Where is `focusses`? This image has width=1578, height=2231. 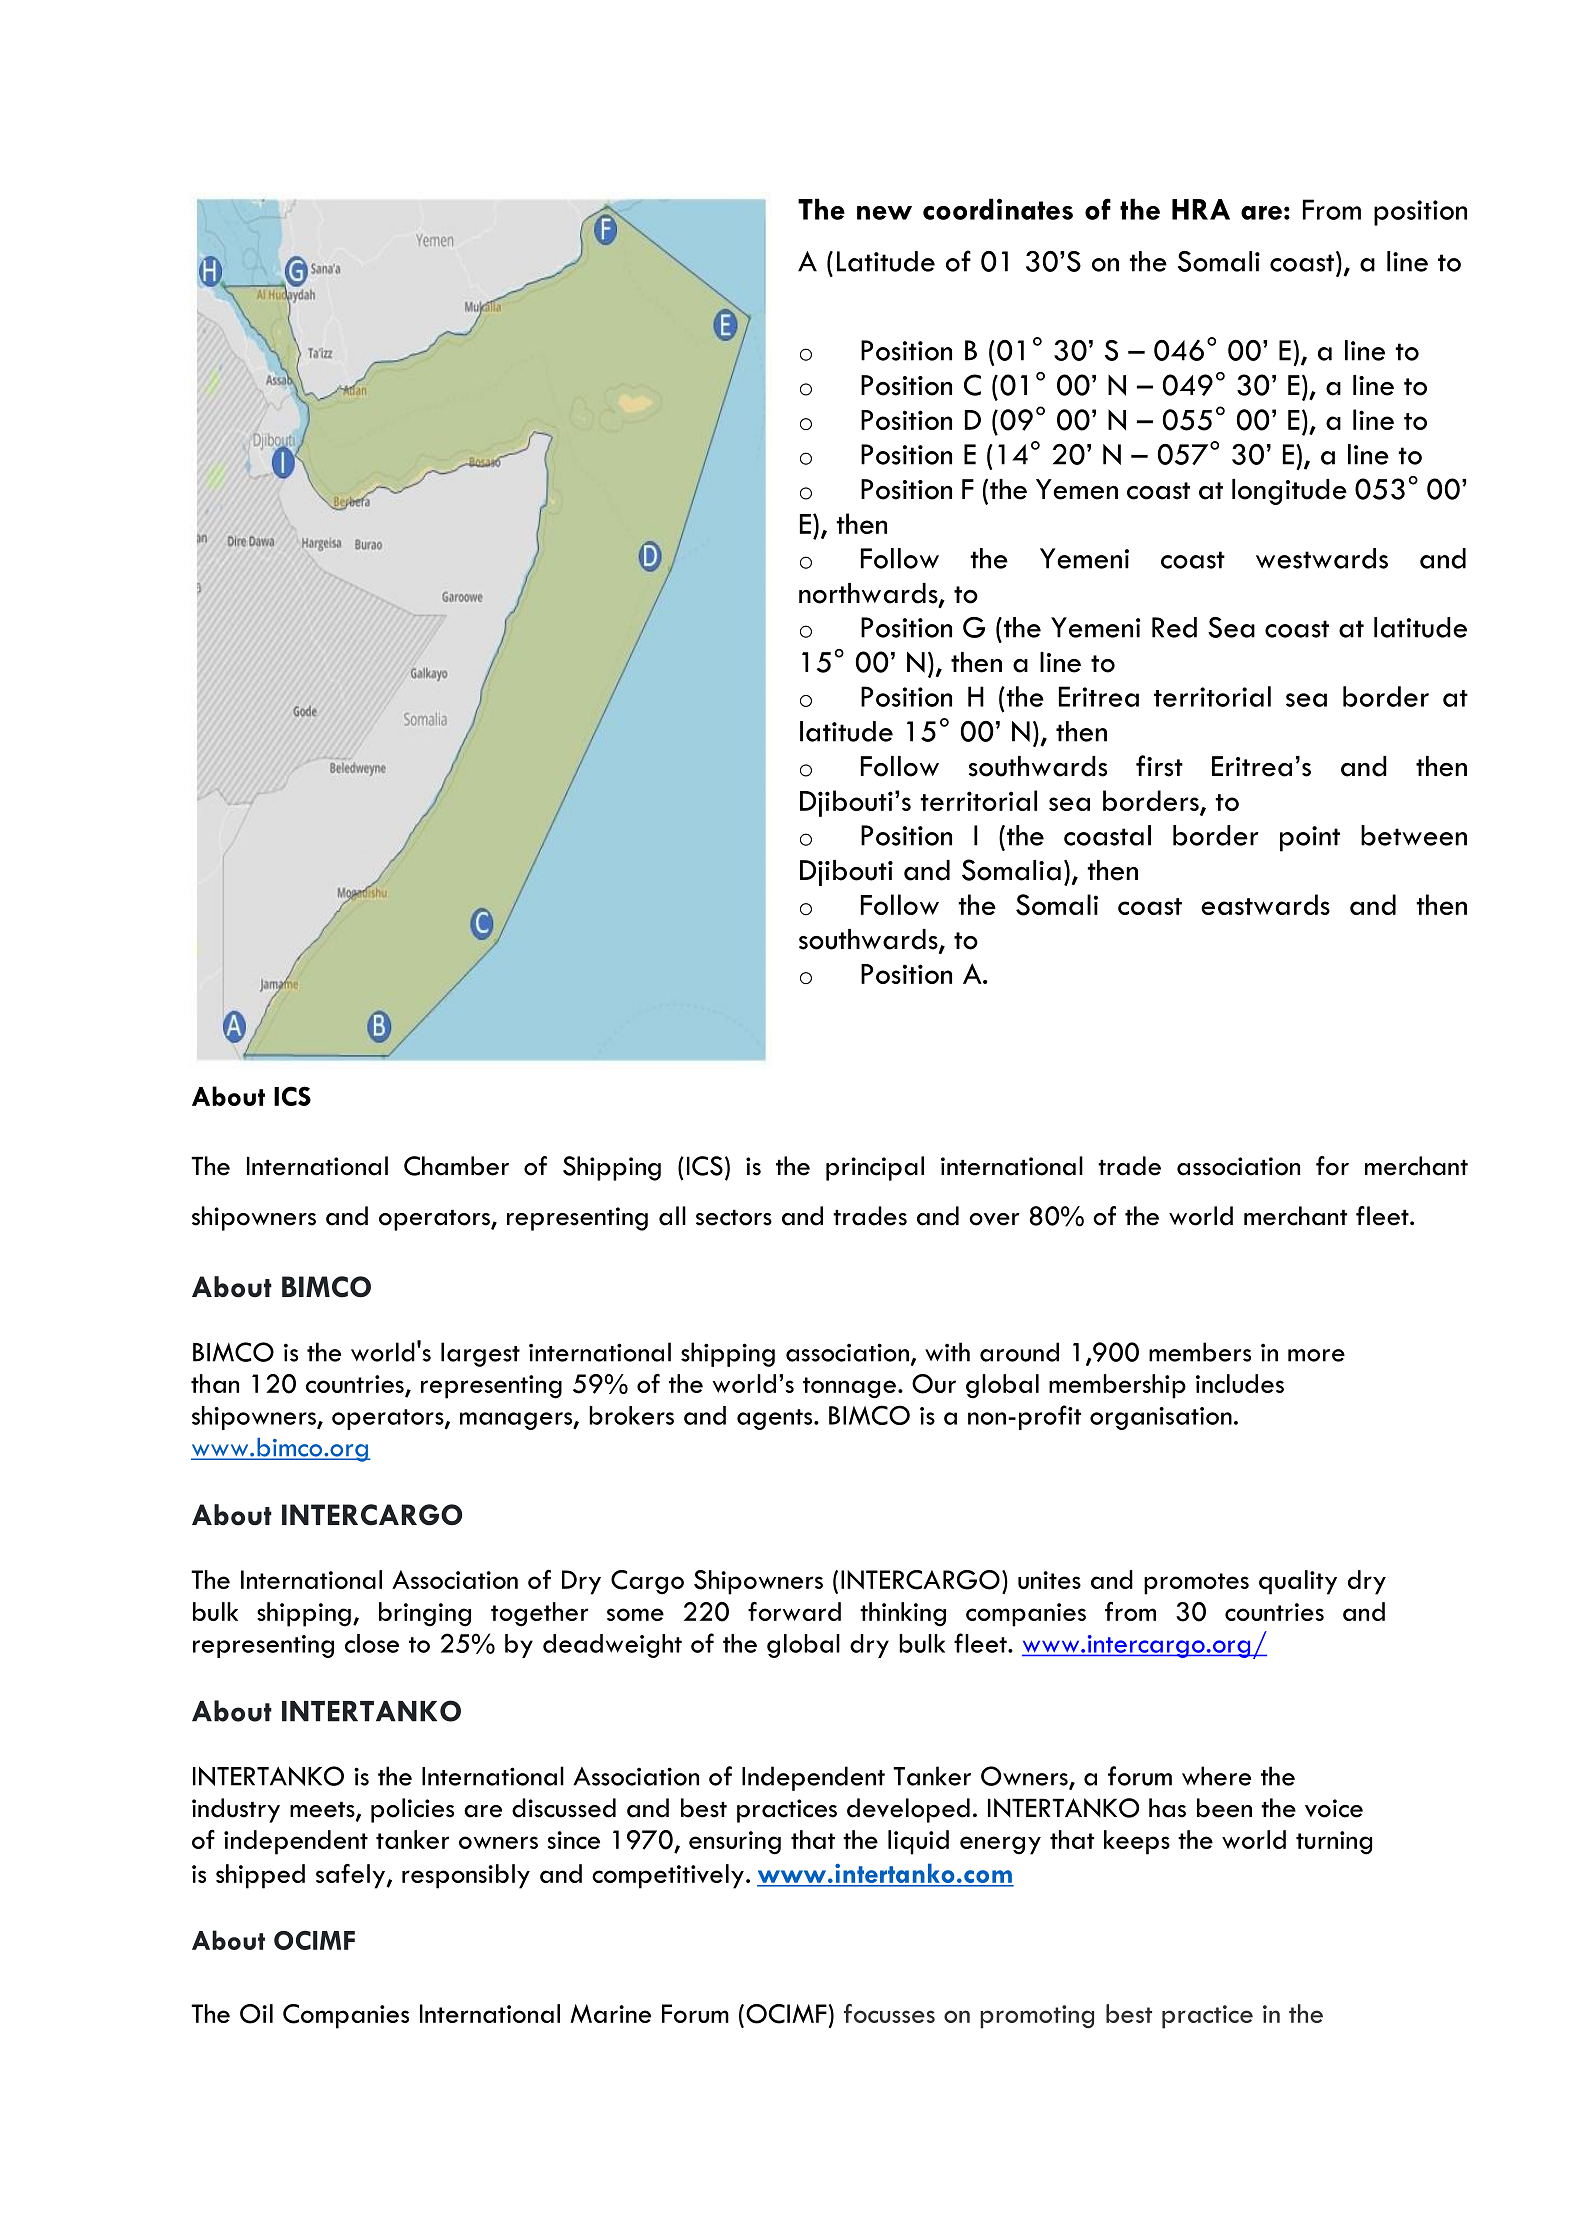
focusses is located at coordinates (889, 2013).
